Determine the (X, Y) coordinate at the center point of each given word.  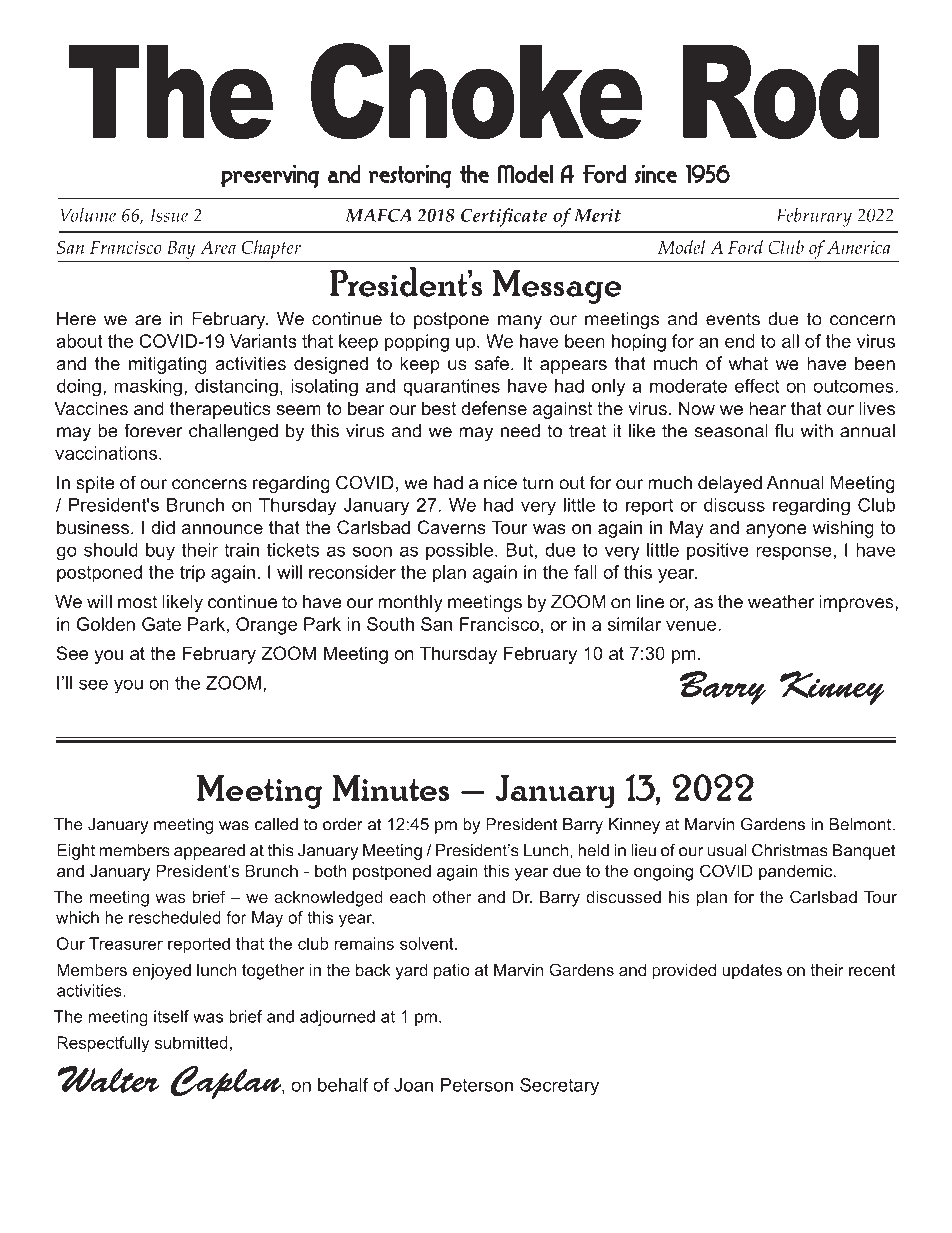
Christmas (790, 850)
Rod (781, 91)
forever (153, 430)
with (817, 431)
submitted (191, 1042)
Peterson (477, 1085)
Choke (477, 91)
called (276, 824)
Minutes (390, 788)
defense (494, 408)
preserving (270, 176)
